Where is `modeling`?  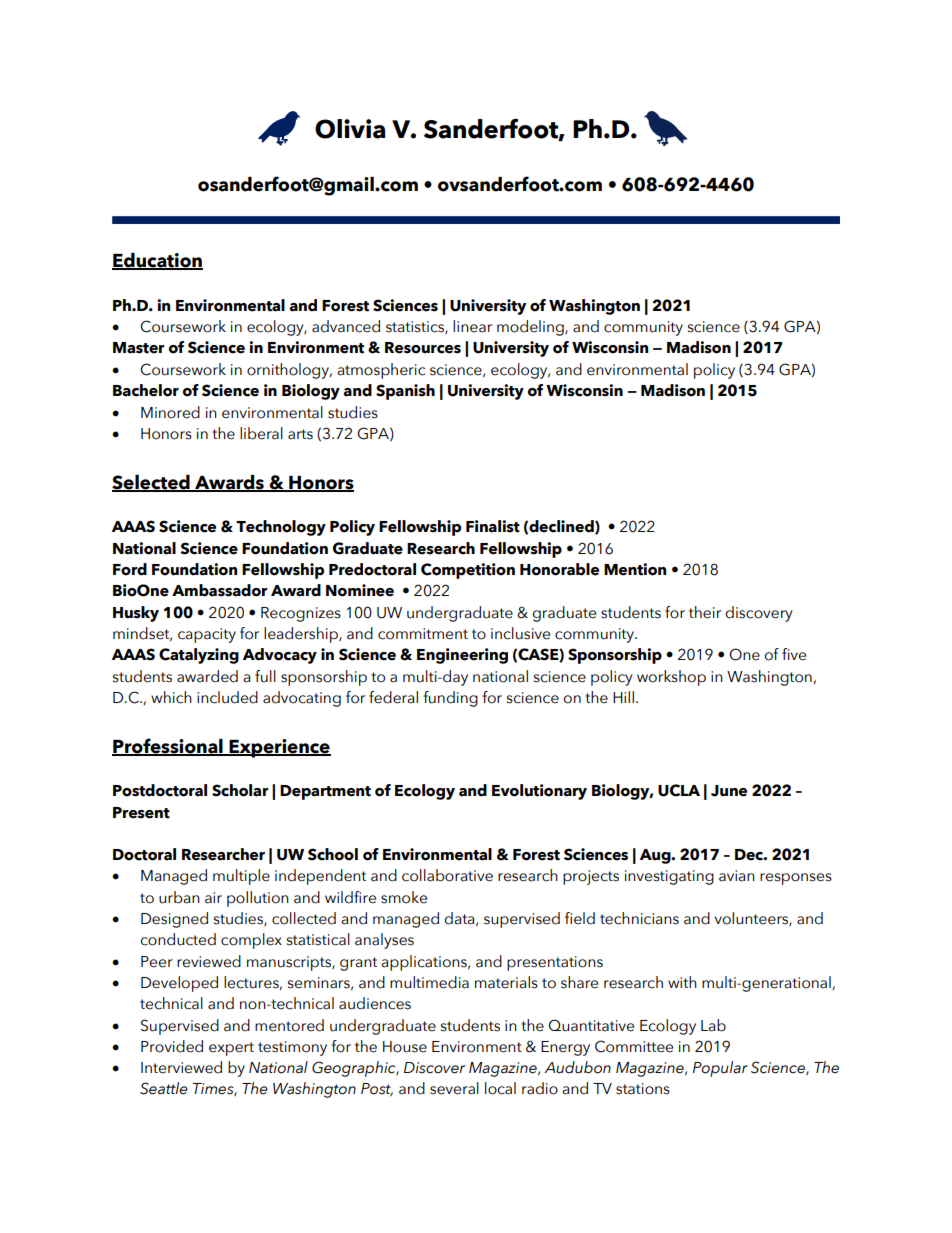
modeling is located at coordinates (531, 328).
